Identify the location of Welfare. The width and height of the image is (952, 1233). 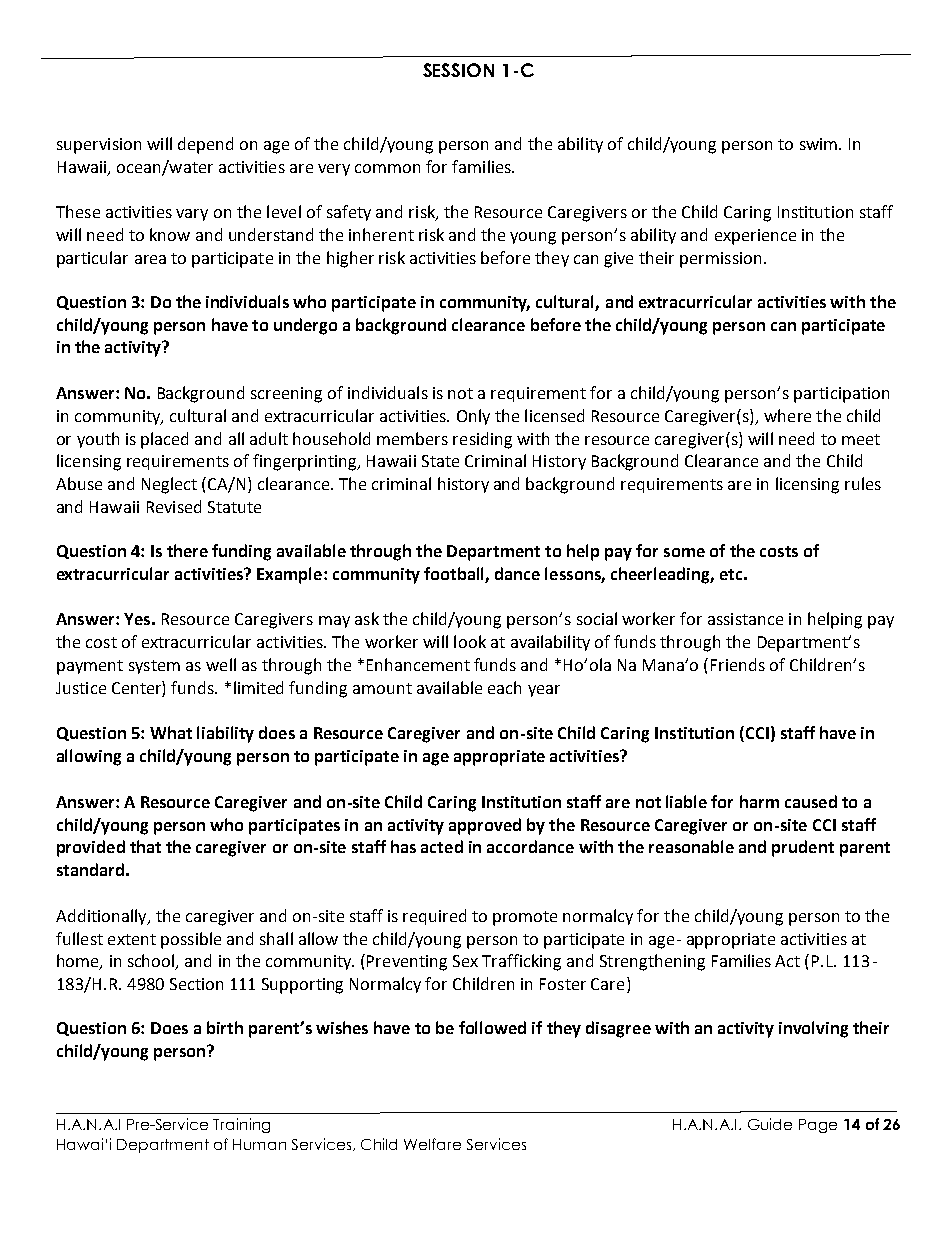
(432, 1144).
